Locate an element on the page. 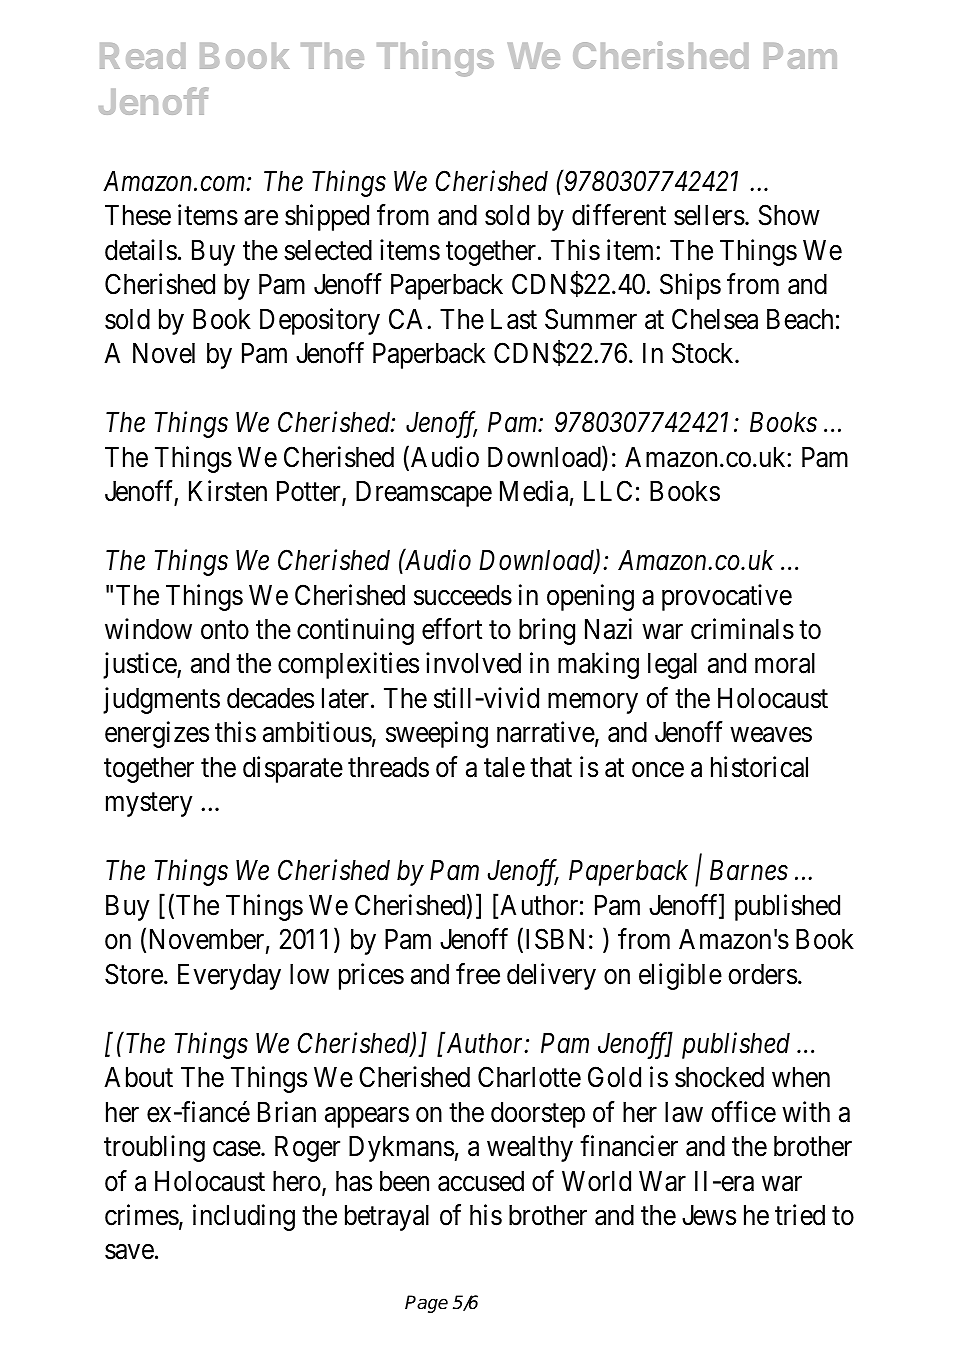  sellers is located at coordinates (709, 215).
